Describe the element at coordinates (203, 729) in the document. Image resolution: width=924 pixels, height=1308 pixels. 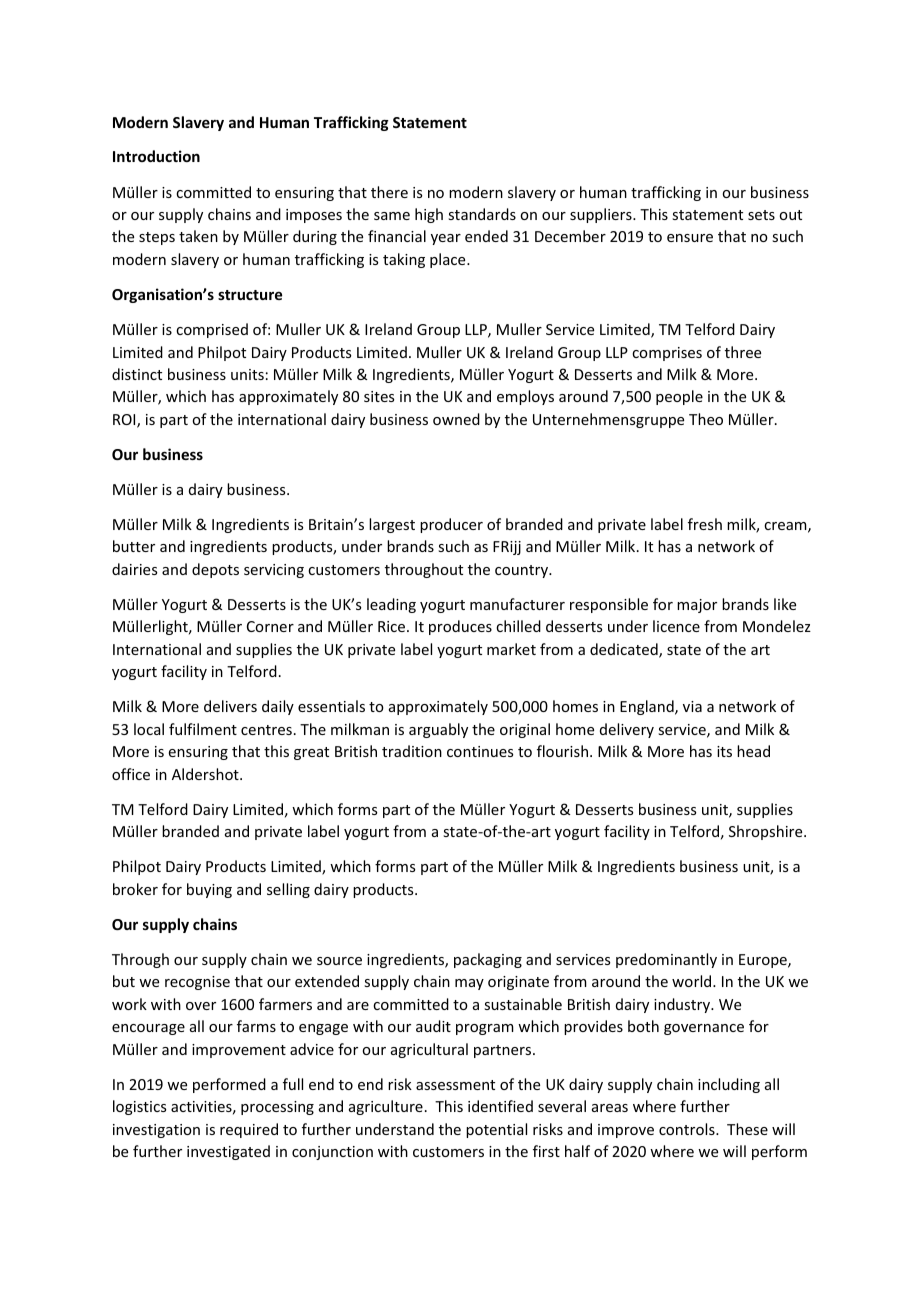
I see `fulfilment` at that location.
